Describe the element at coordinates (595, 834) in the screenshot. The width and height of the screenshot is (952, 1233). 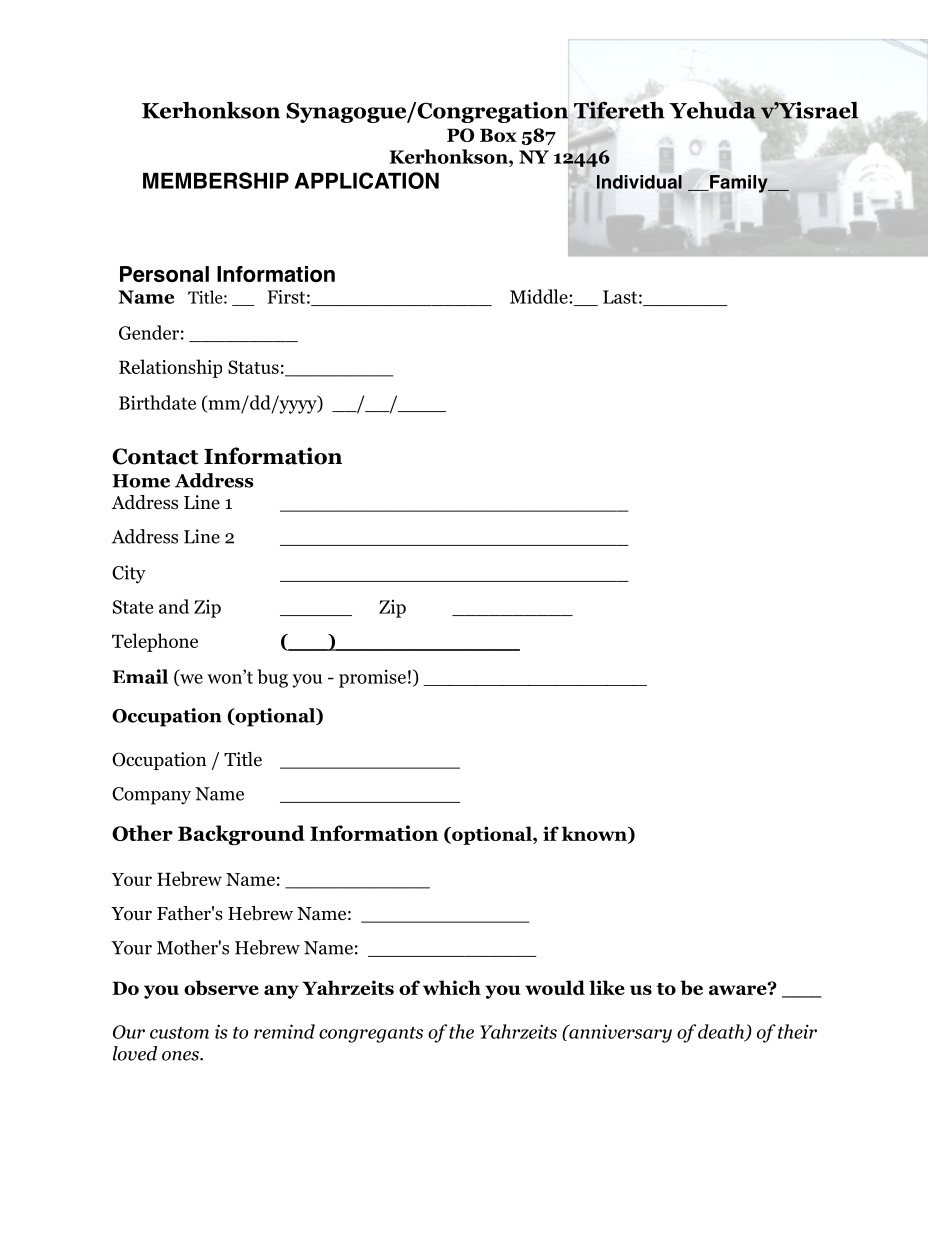
I see `known` at that location.
